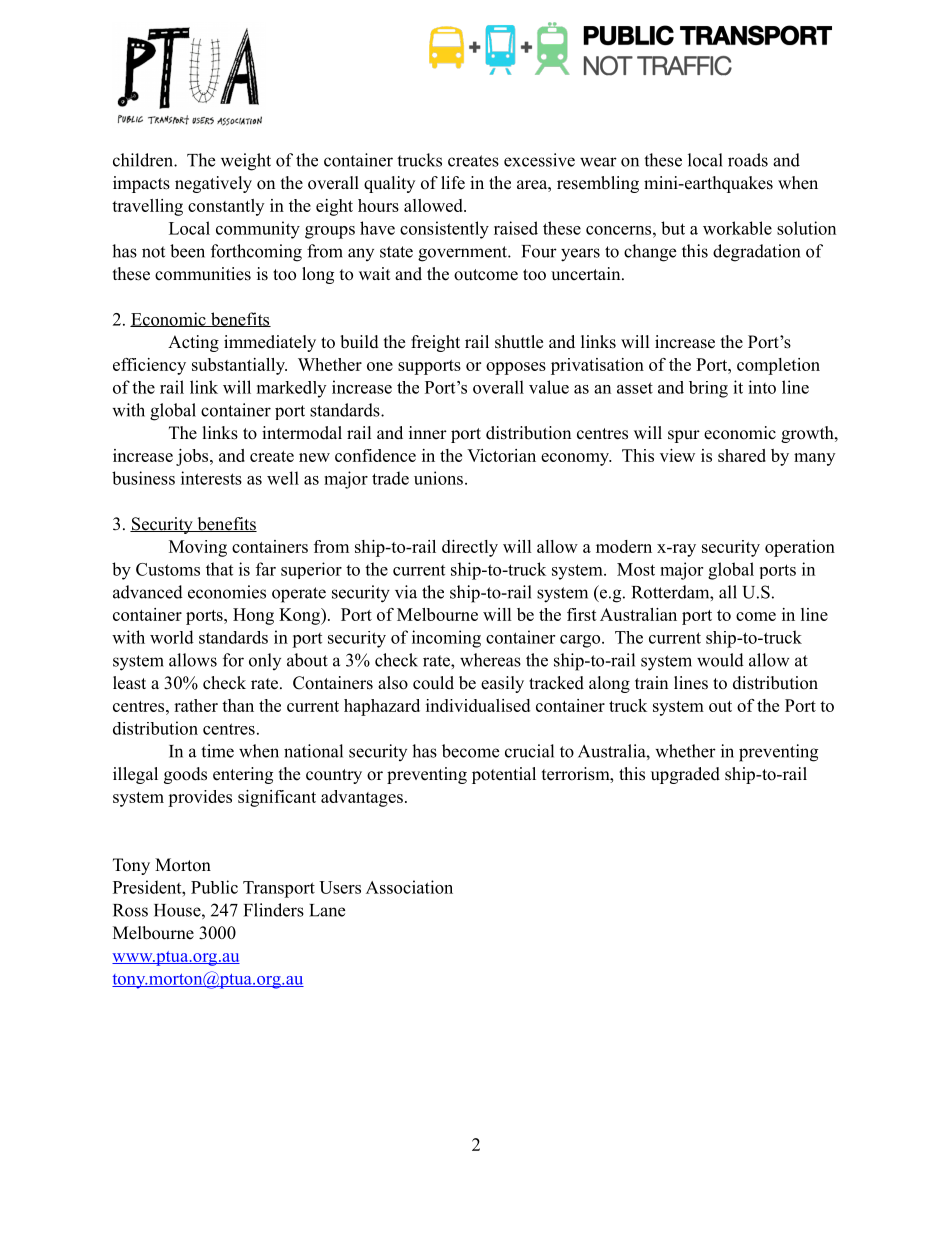 Image resolution: width=952 pixels, height=1233 pixels. I want to click on opposes, so click(516, 368).
